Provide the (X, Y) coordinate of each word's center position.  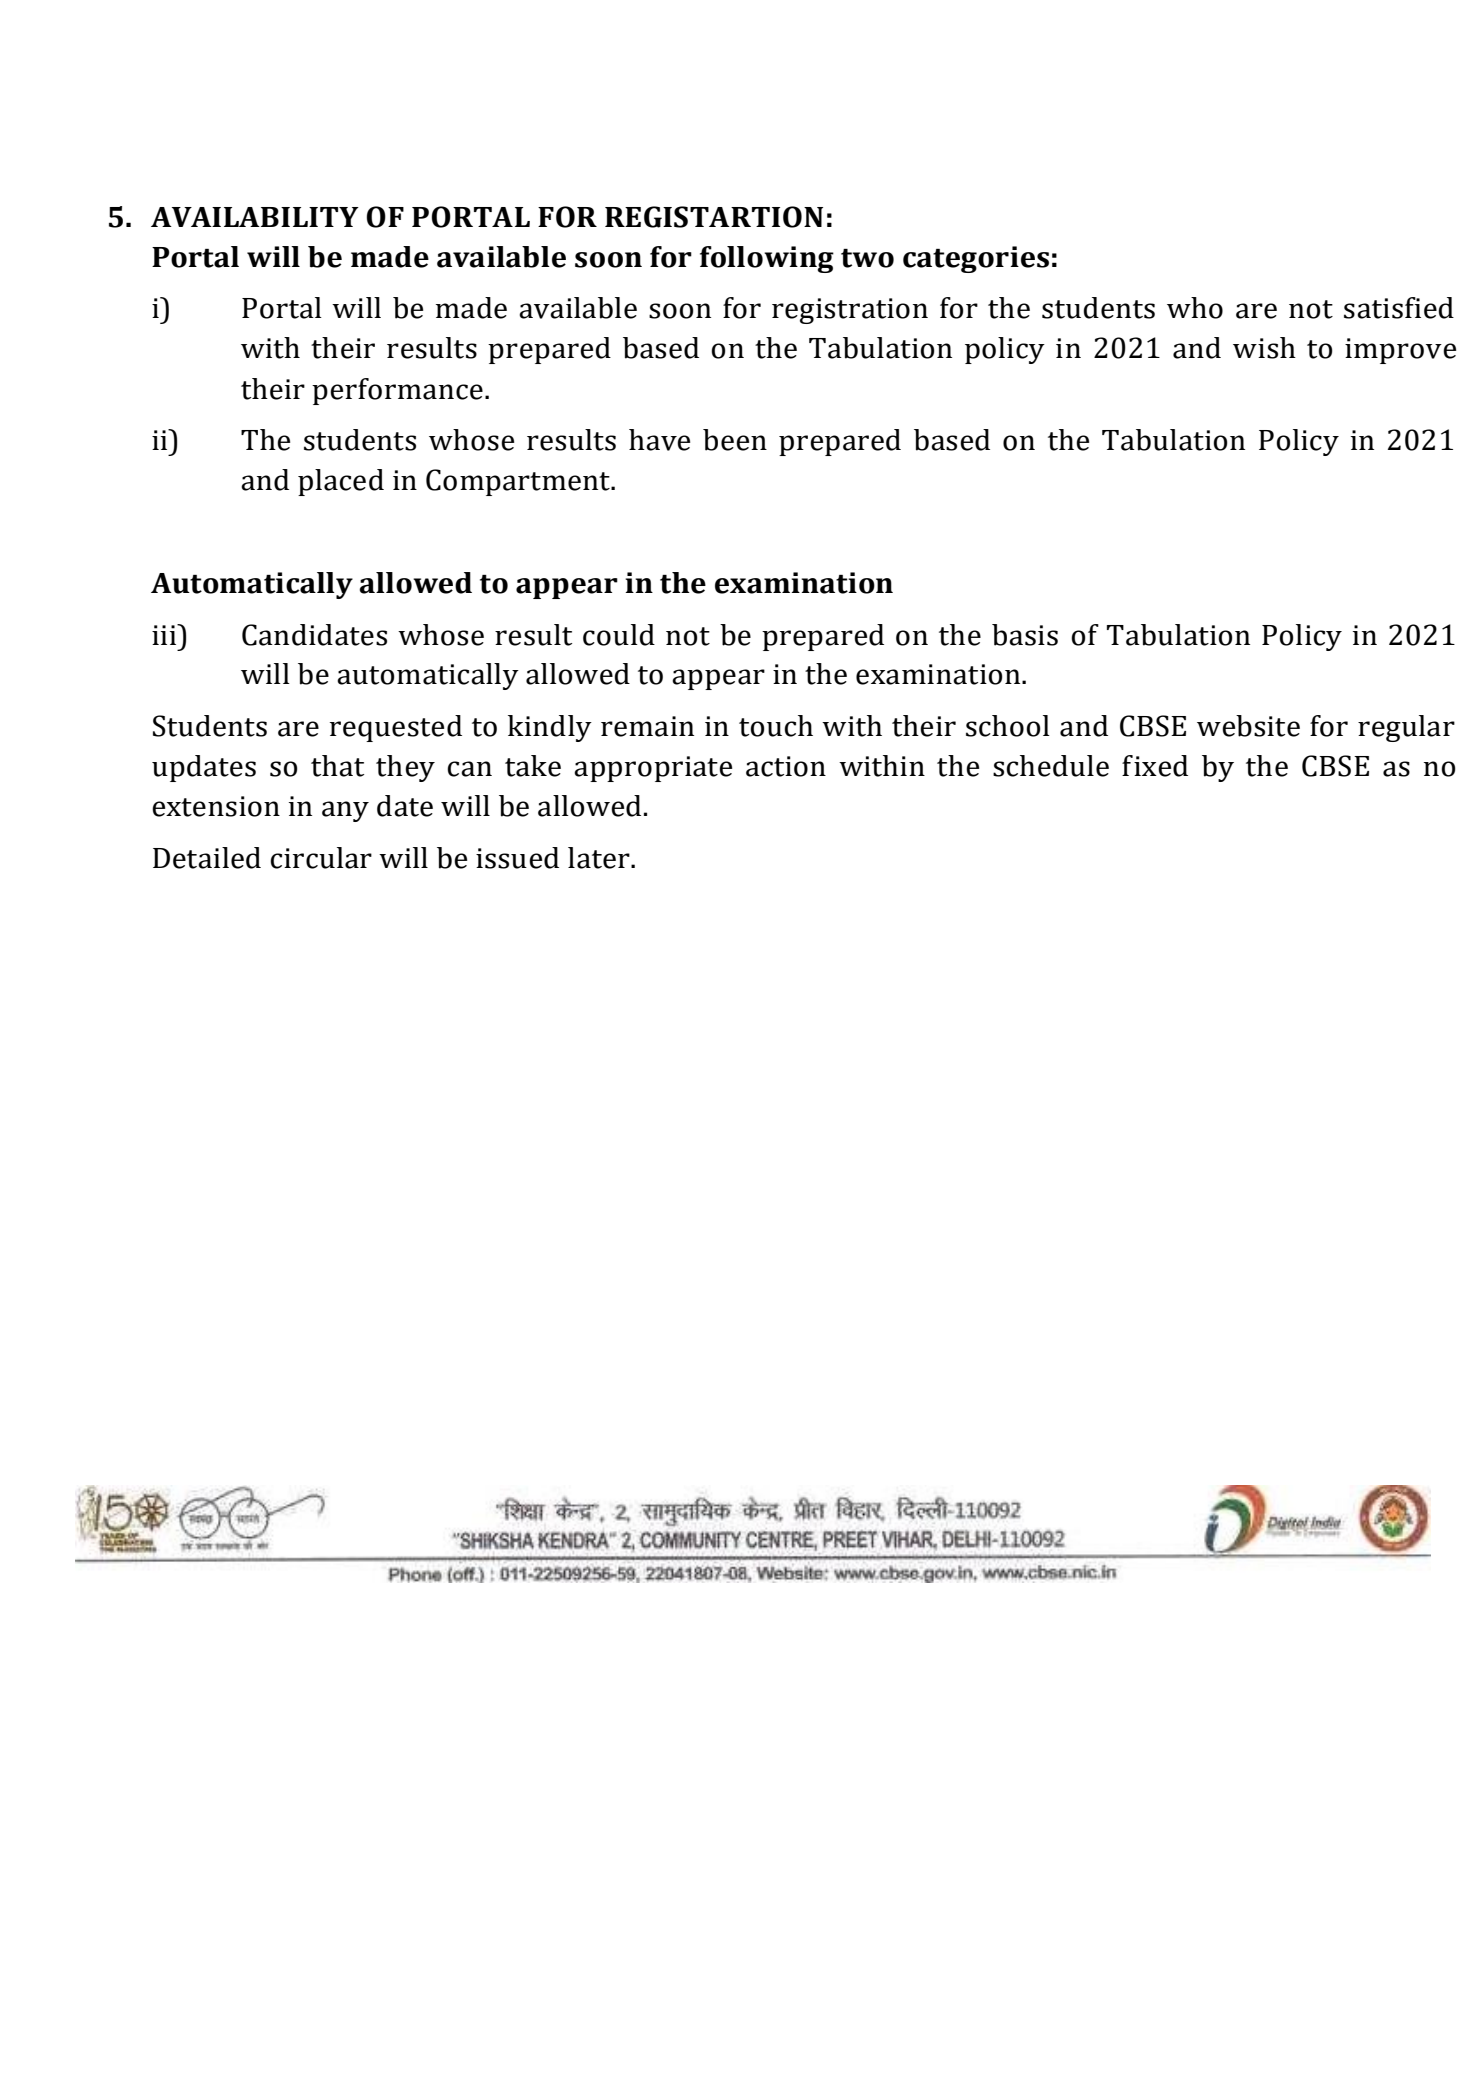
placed (341, 482)
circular (321, 858)
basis (1025, 635)
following (767, 259)
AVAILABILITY (255, 217)
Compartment (519, 482)
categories (976, 259)
